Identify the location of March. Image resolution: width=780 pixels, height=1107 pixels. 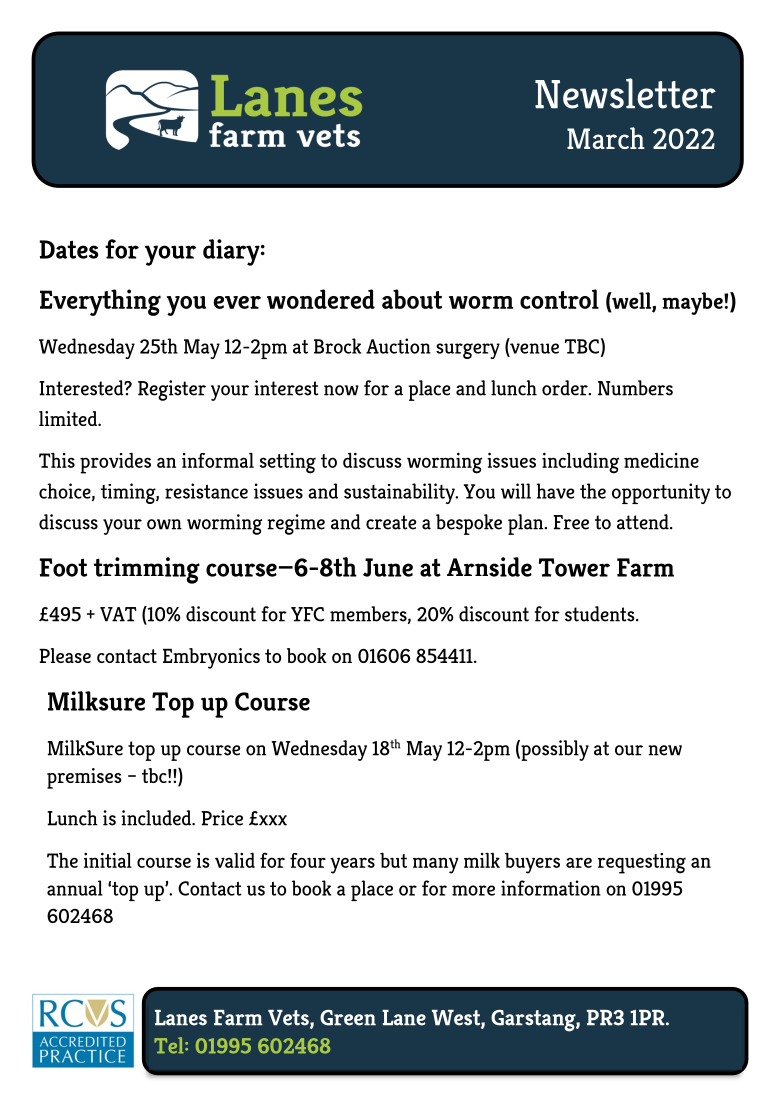
(606, 138).
